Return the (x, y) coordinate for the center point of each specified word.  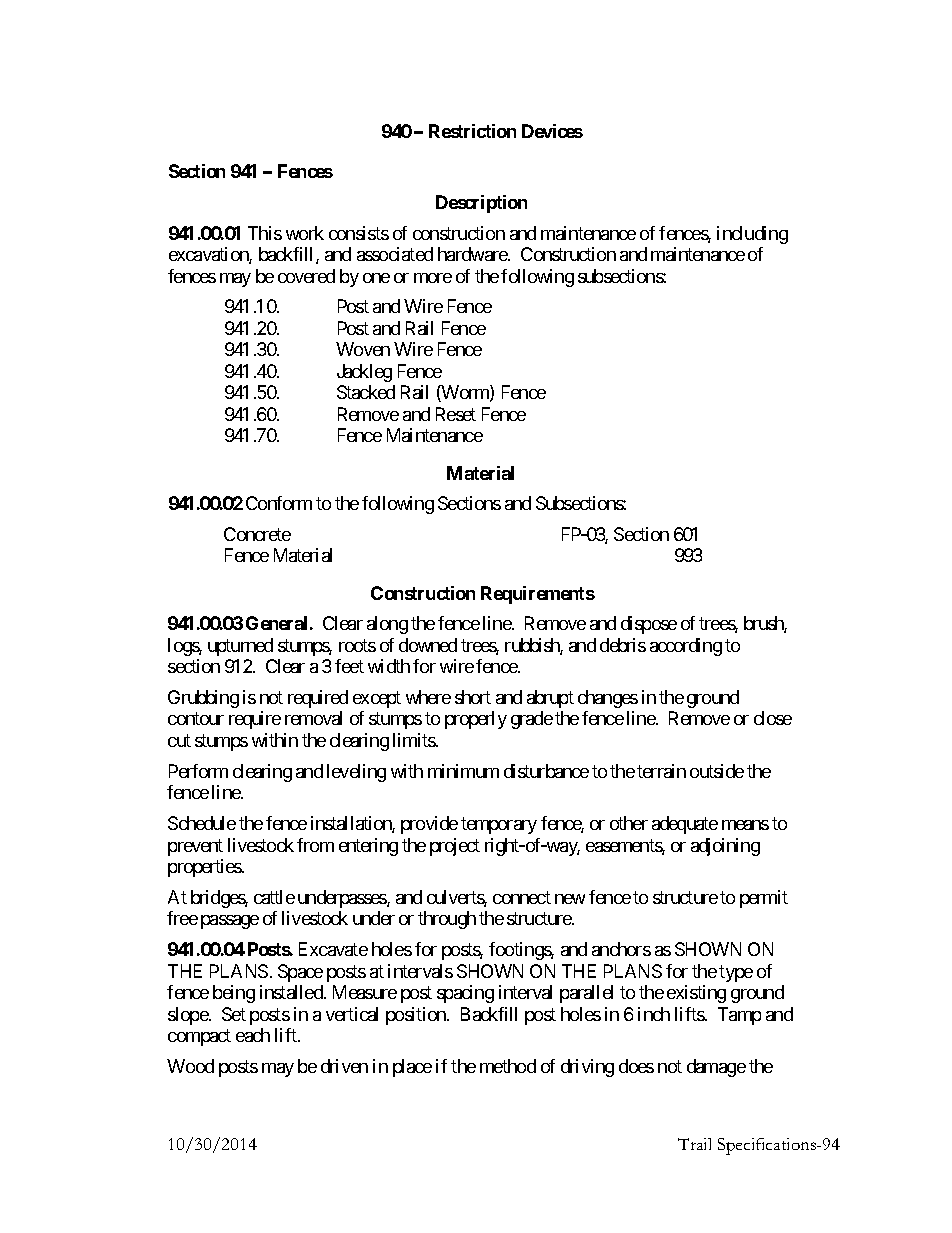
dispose (649, 625)
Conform (279, 503)
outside (717, 771)
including (752, 235)
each (253, 1035)
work (305, 233)
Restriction (472, 131)
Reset (456, 414)
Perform (198, 771)
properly (476, 720)
